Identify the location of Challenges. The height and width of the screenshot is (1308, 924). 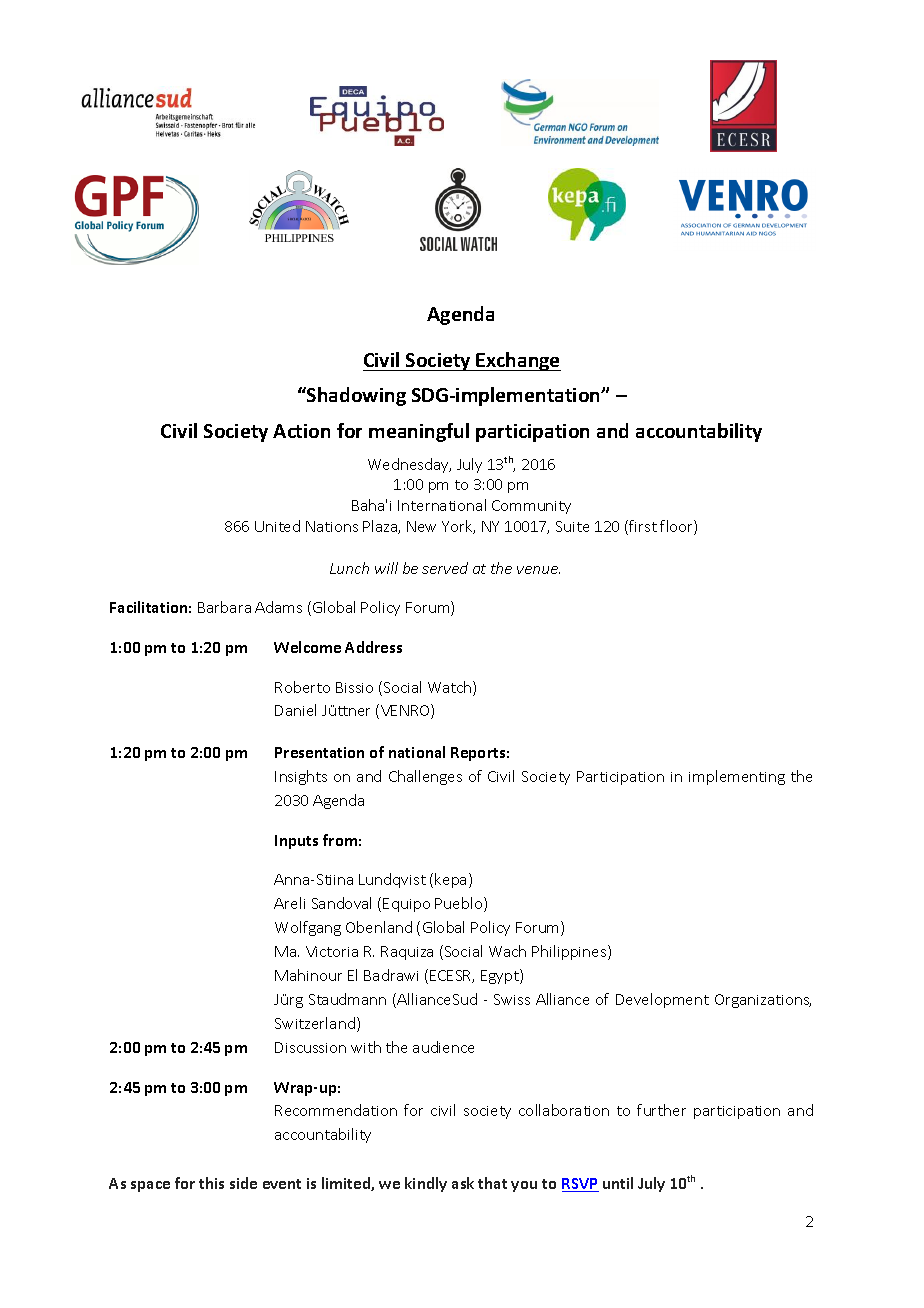
(425, 777).
